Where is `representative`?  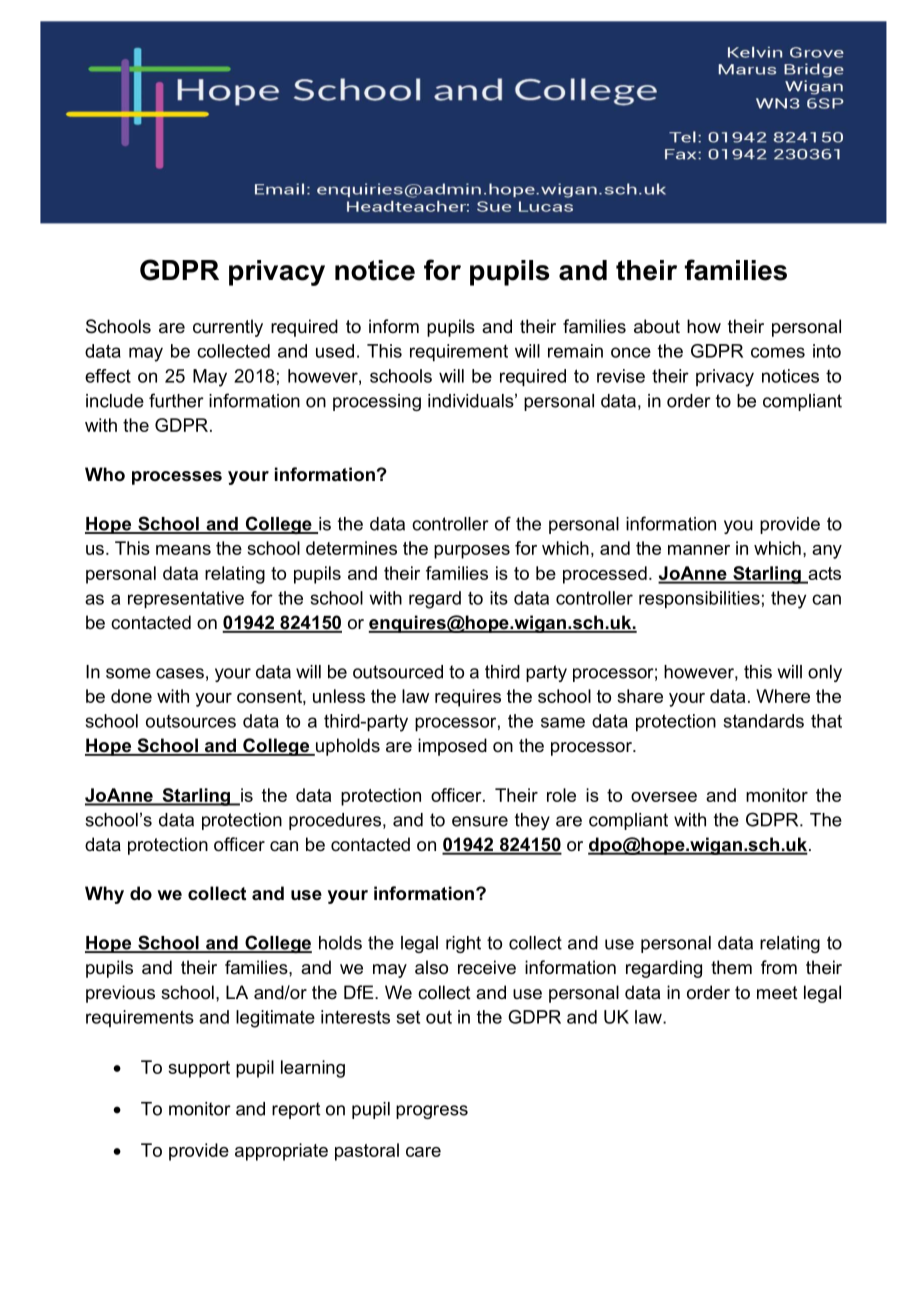 representative is located at coordinates (186, 600).
